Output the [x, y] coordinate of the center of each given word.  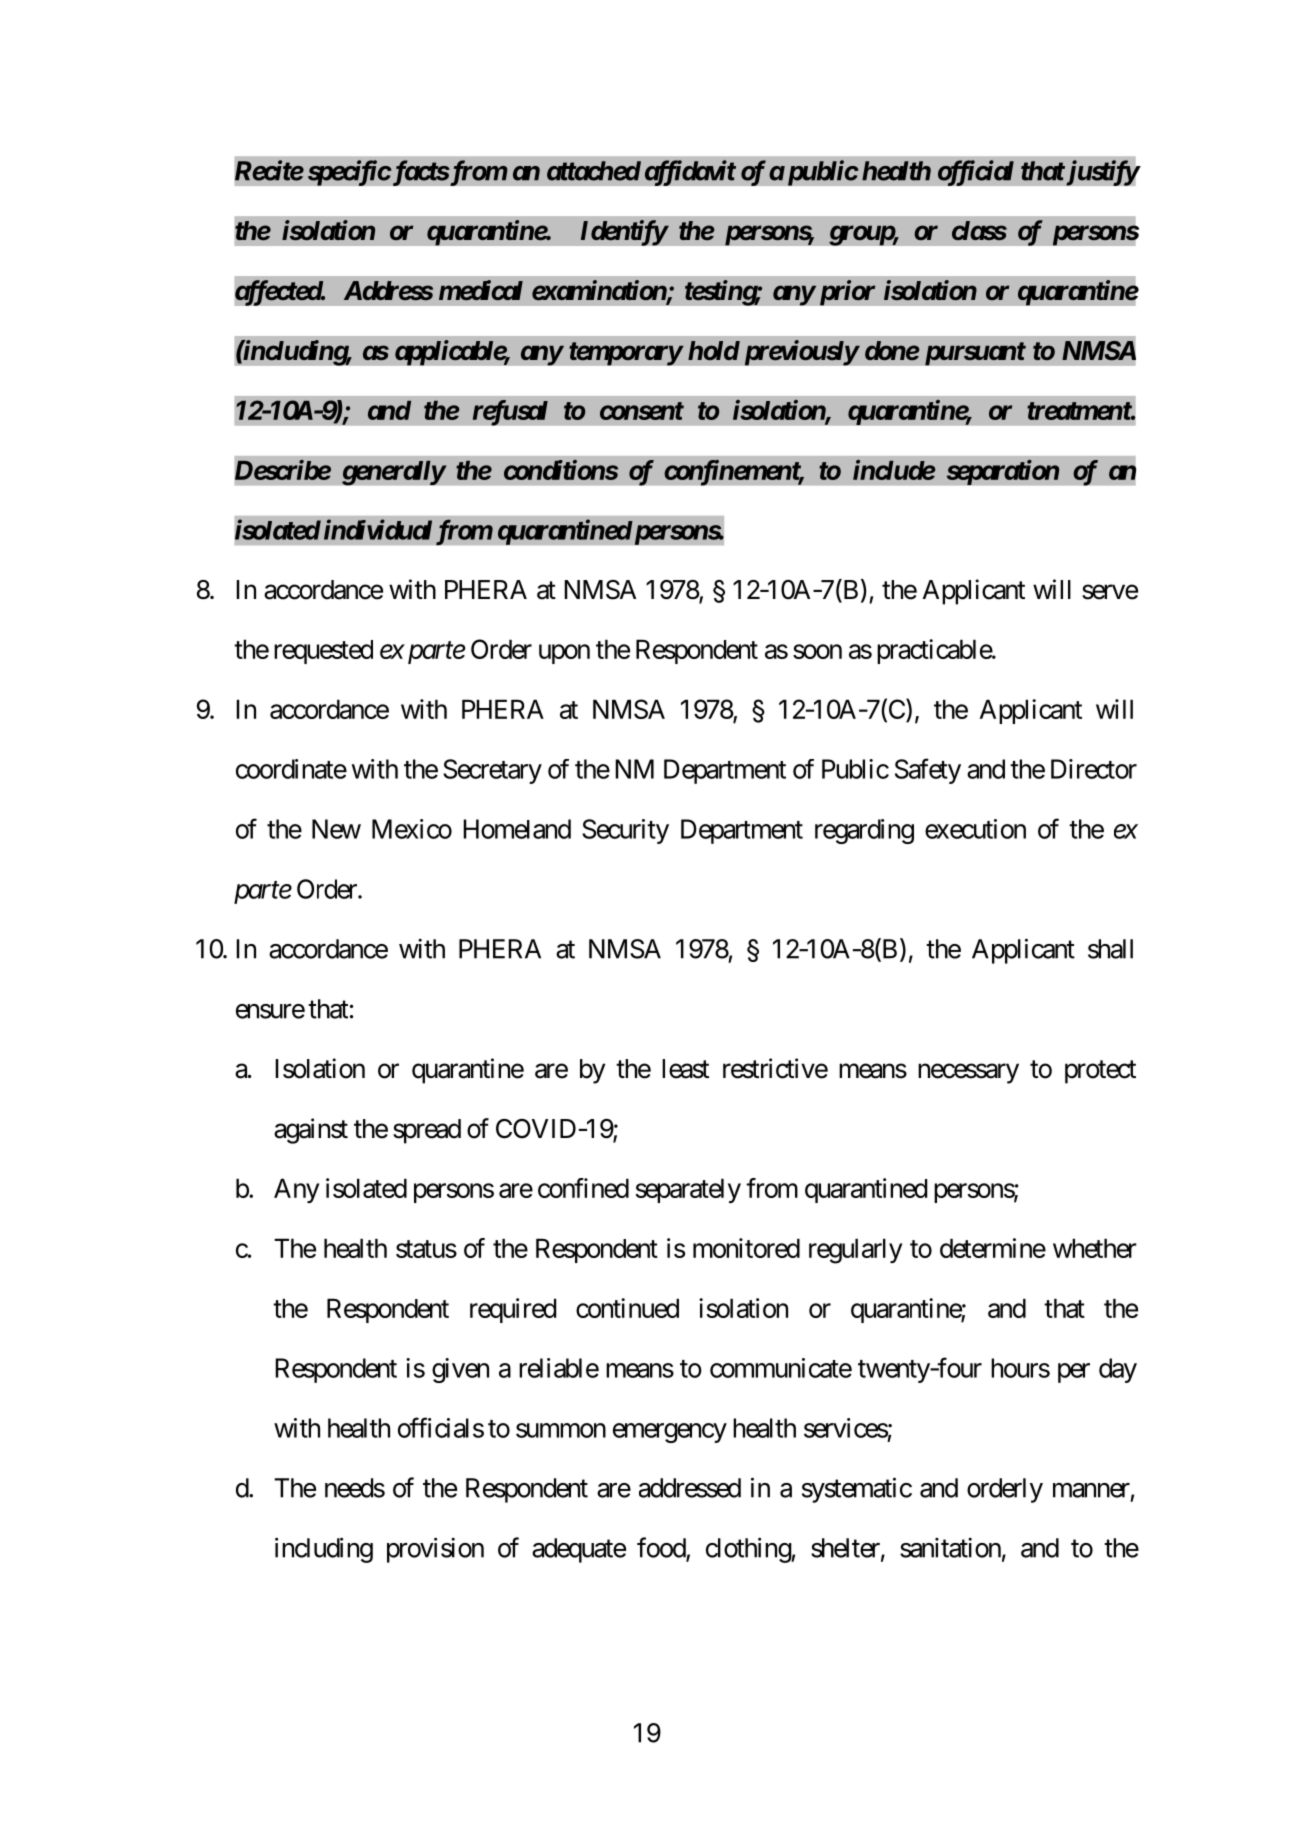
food [662, 1548]
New [336, 829]
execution [975, 829]
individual [378, 529]
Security [625, 831]
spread [427, 1131]
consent [642, 411]
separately [688, 1190]
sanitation [950, 1548]
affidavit [690, 173]
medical [481, 290]
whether [1095, 1248]
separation [1003, 472]
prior [845, 293]
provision [435, 1550]
